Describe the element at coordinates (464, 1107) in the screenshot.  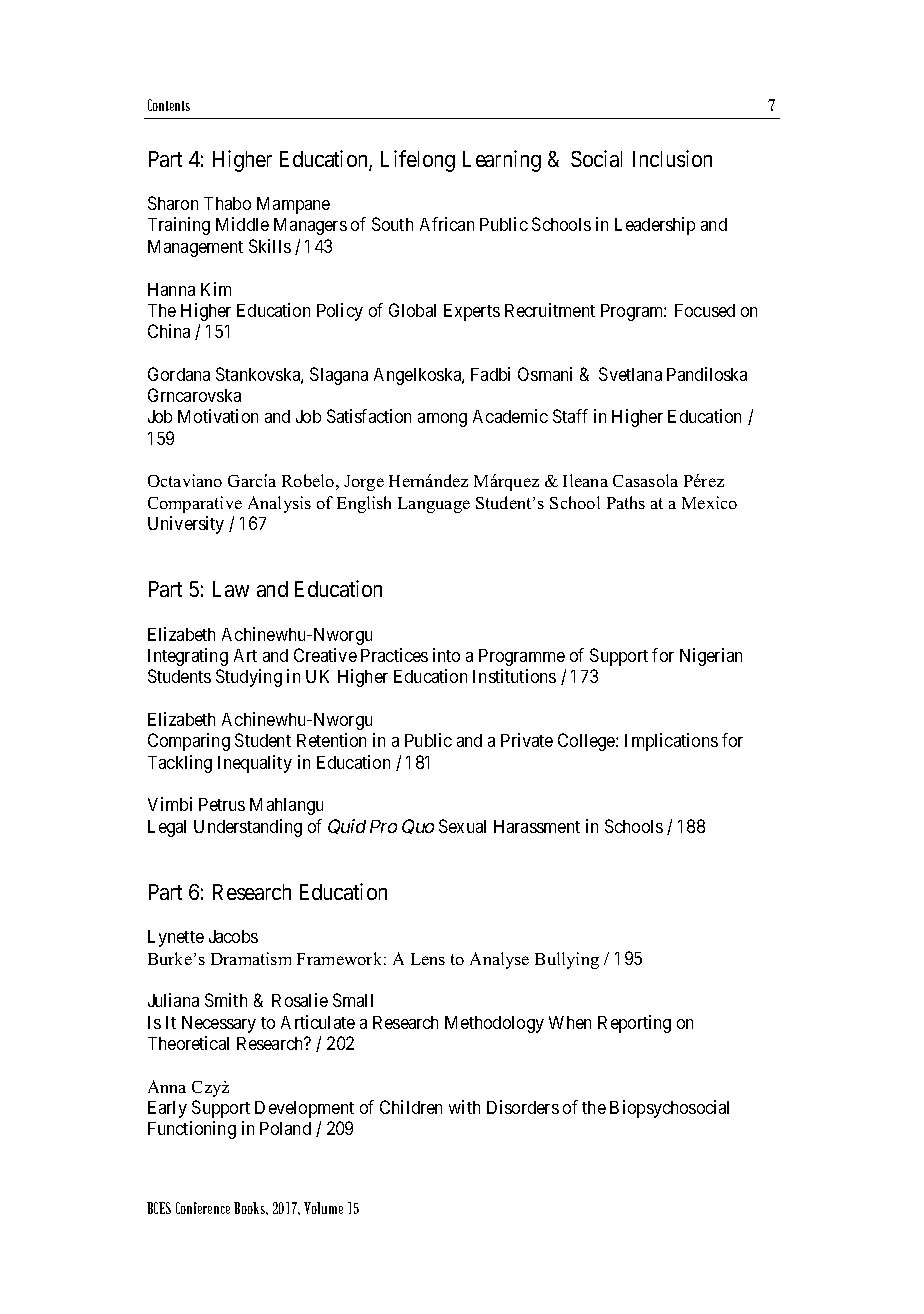
I see `with` at that location.
